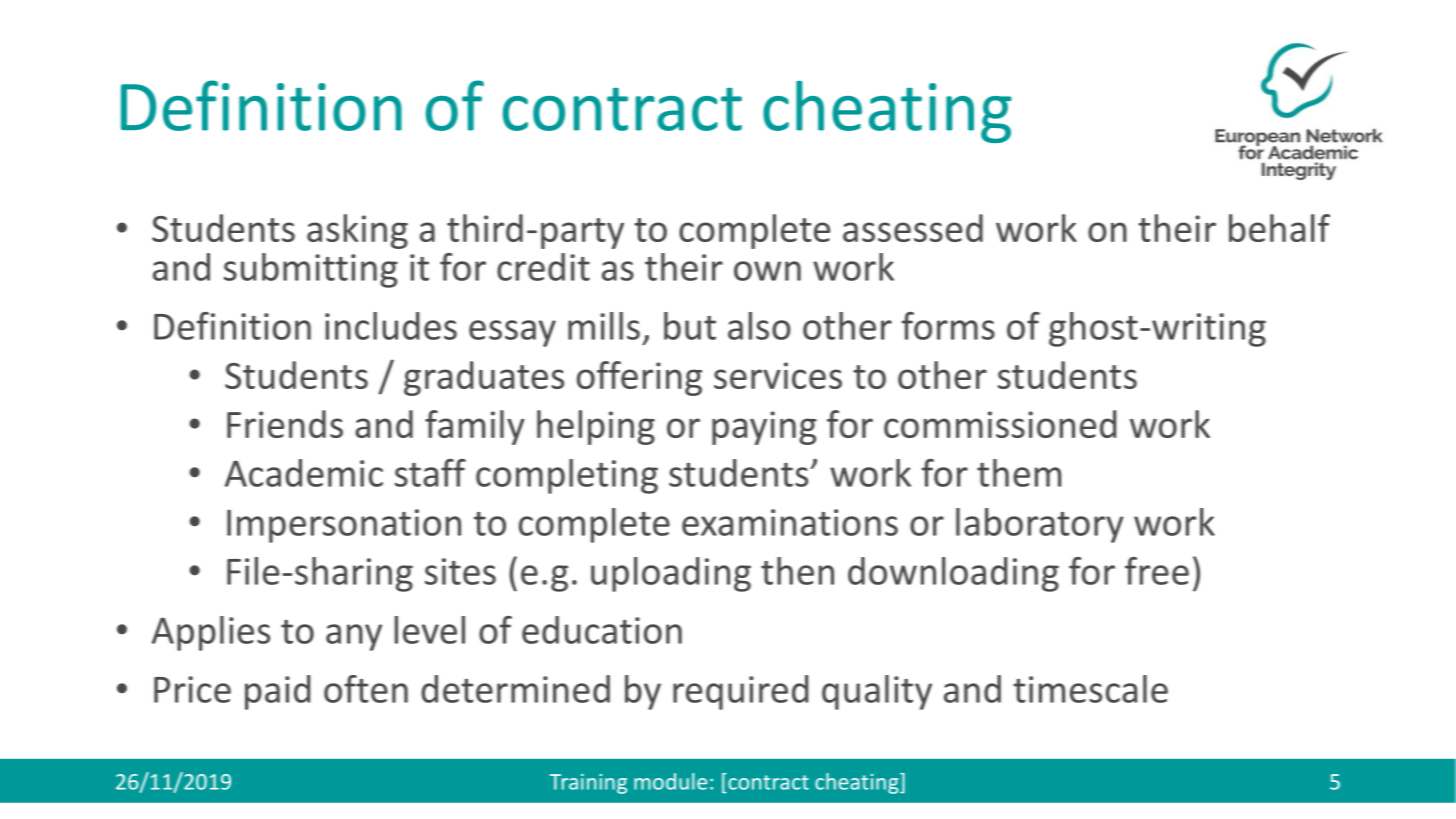 The width and height of the screenshot is (1456, 819). I want to click on uploading, so click(671, 574).
